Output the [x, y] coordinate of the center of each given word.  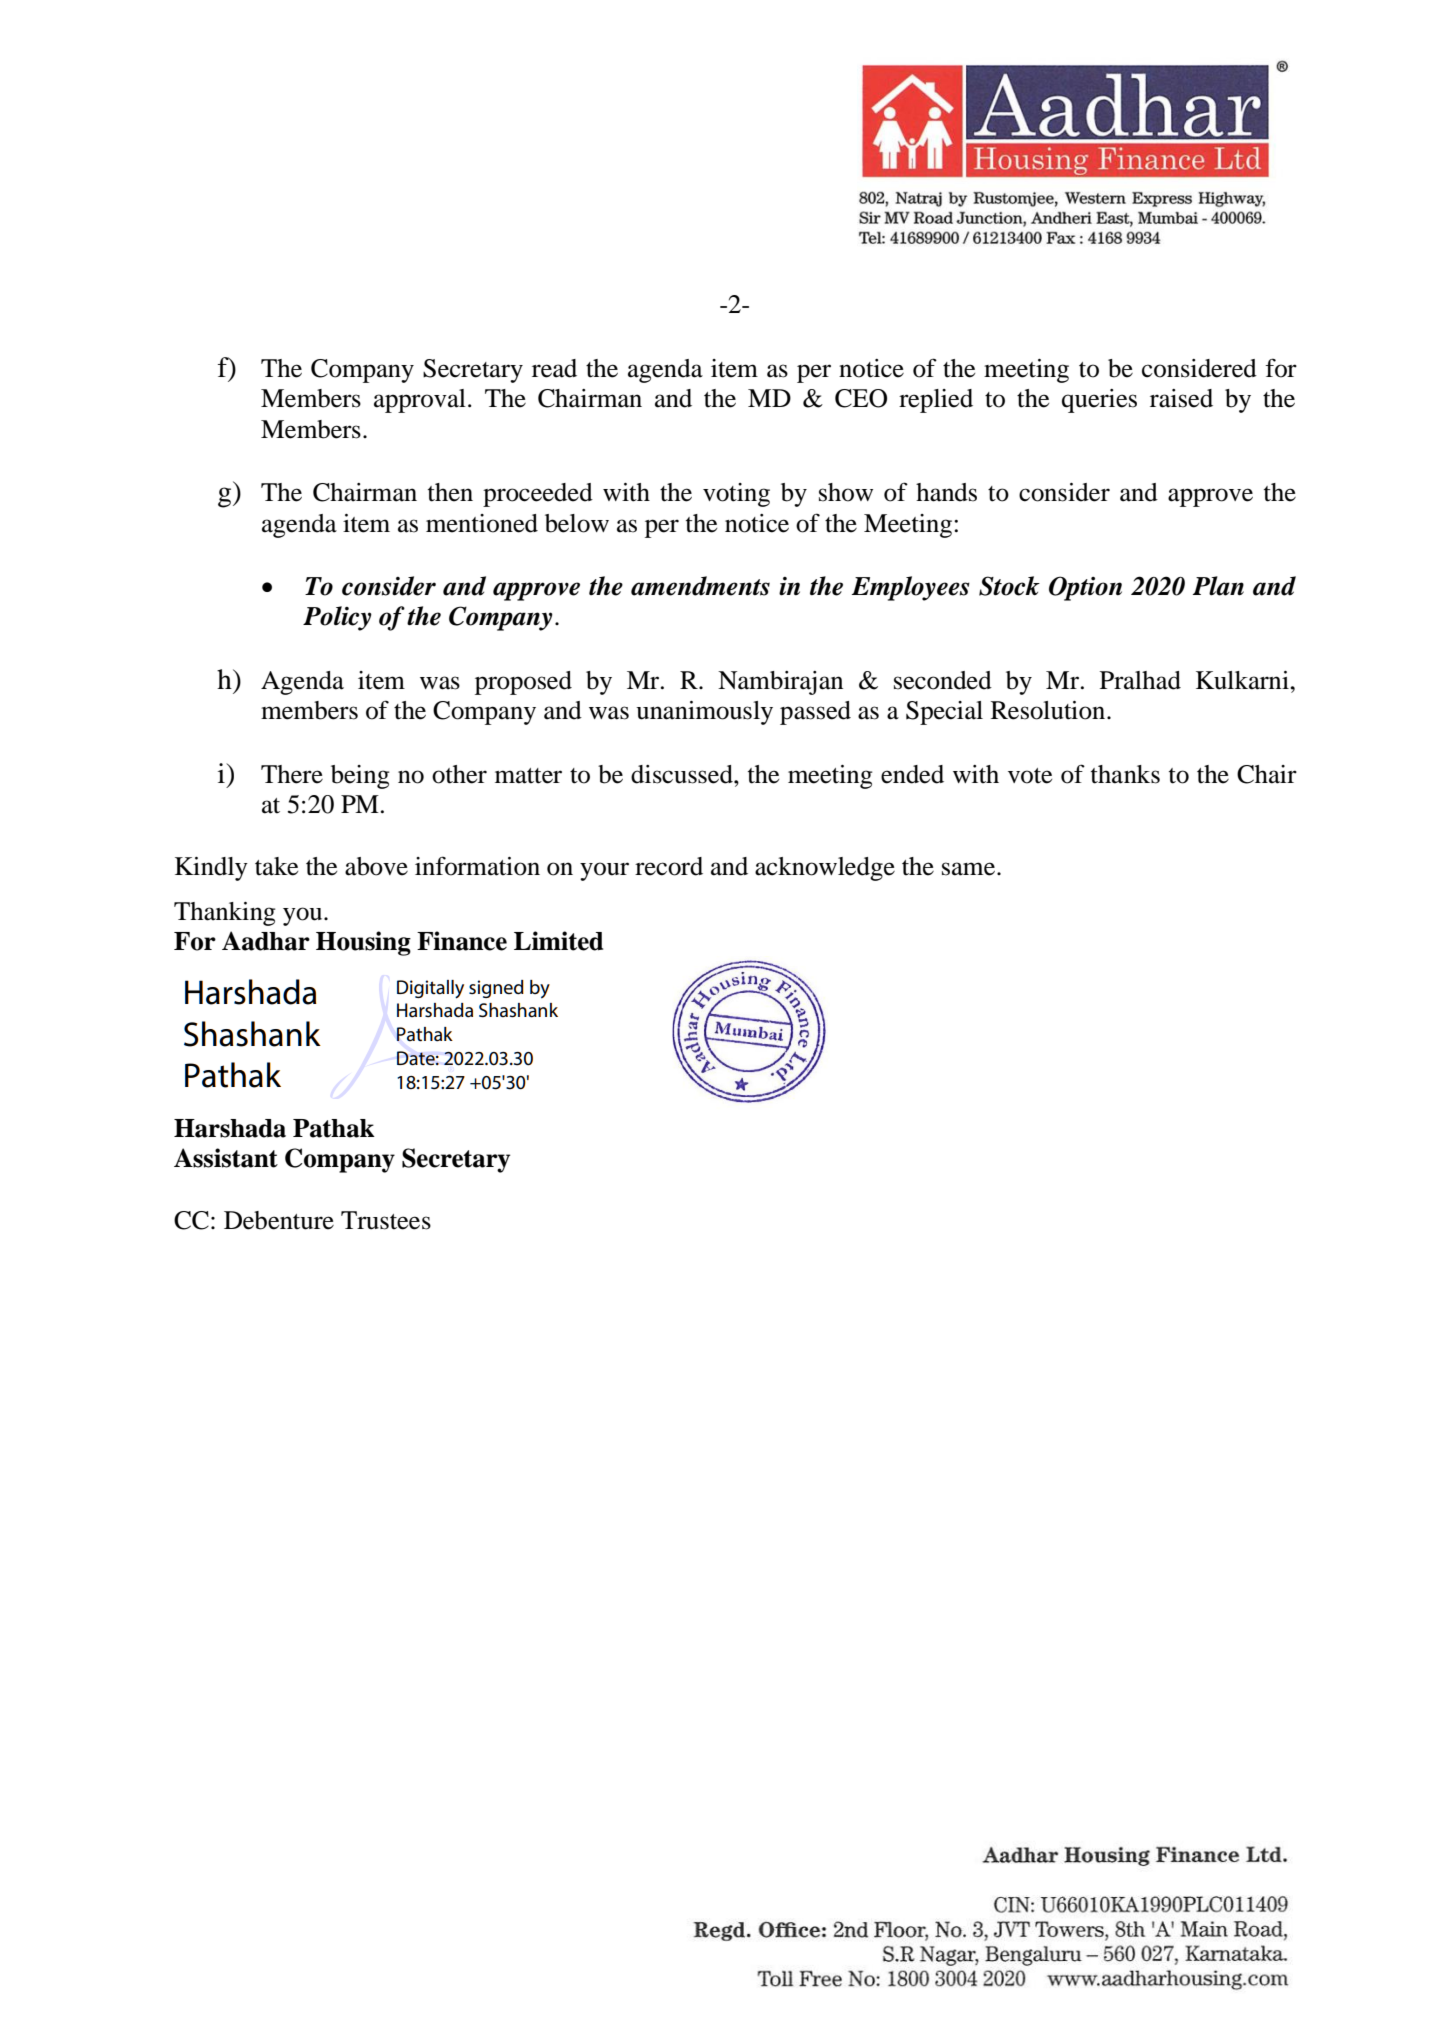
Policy [337, 618]
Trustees [386, 1220]
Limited [558, 941]
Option [1085, 588]
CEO [861, 398]
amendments [700, 586]
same [970, 869]
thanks [1125, 774]
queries [1099, 401]
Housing [363, 943]
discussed [683, 774]
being [360, 777]
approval [420, 401]
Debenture [279, 1220]
